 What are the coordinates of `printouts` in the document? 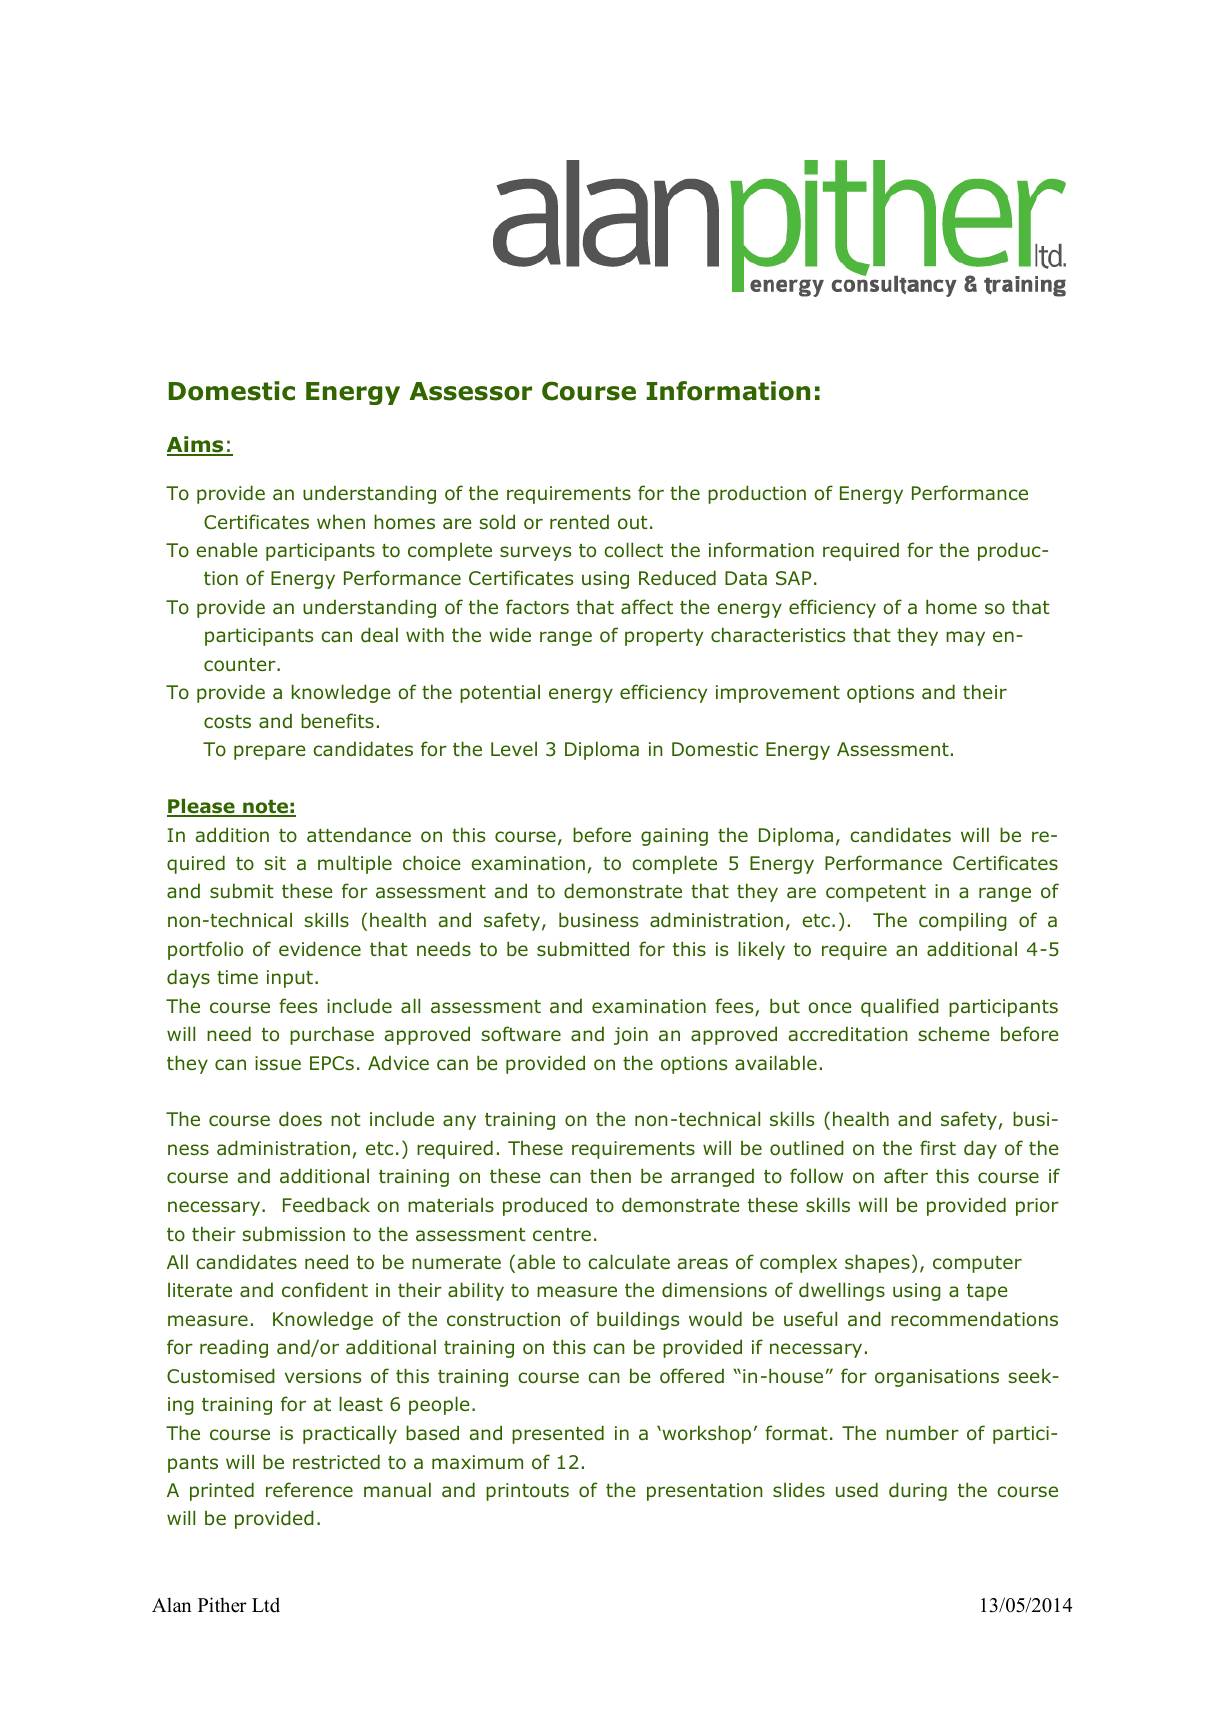 It's located at (527, 1492).
